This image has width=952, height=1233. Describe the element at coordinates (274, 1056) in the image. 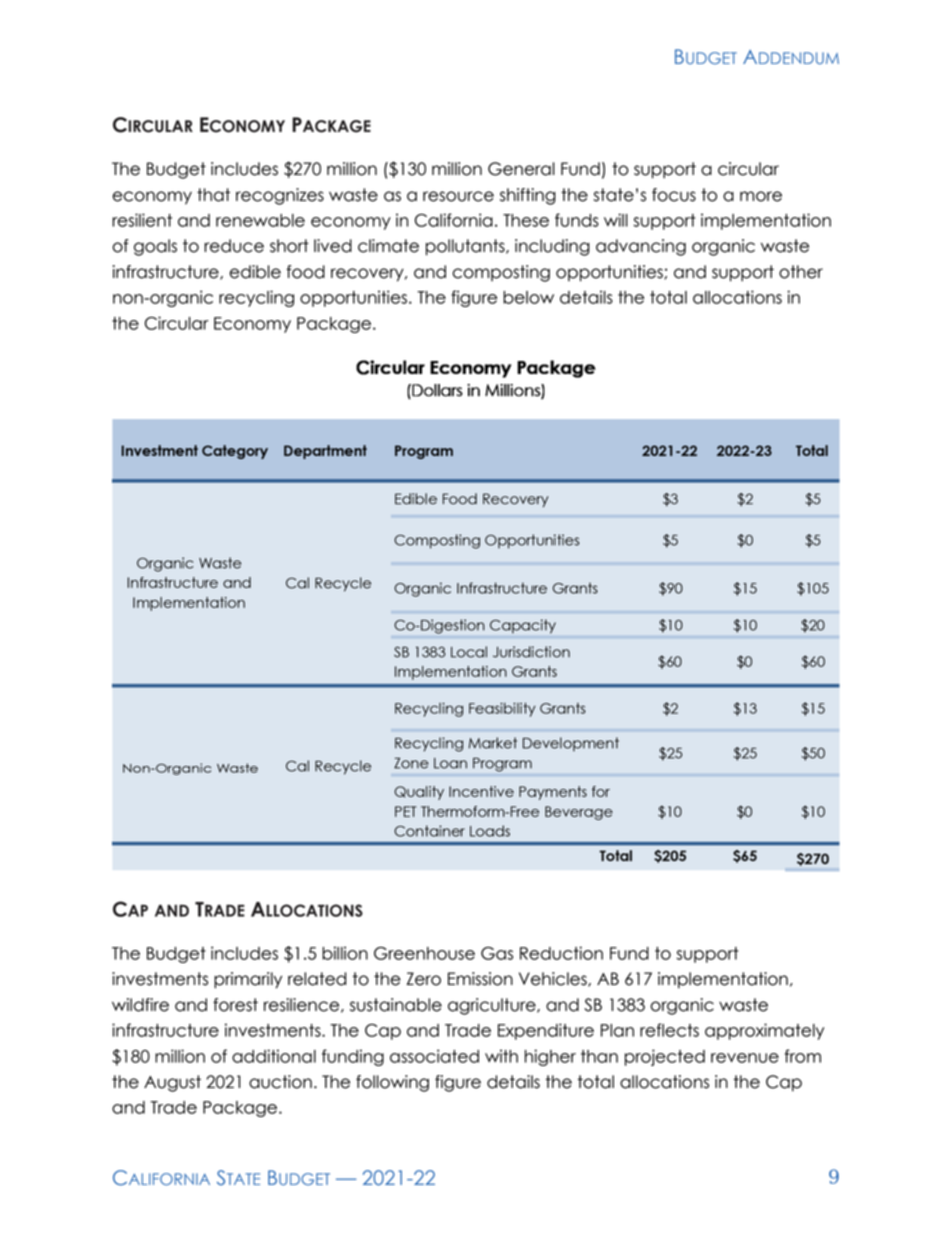

I see `additional` at that location.
